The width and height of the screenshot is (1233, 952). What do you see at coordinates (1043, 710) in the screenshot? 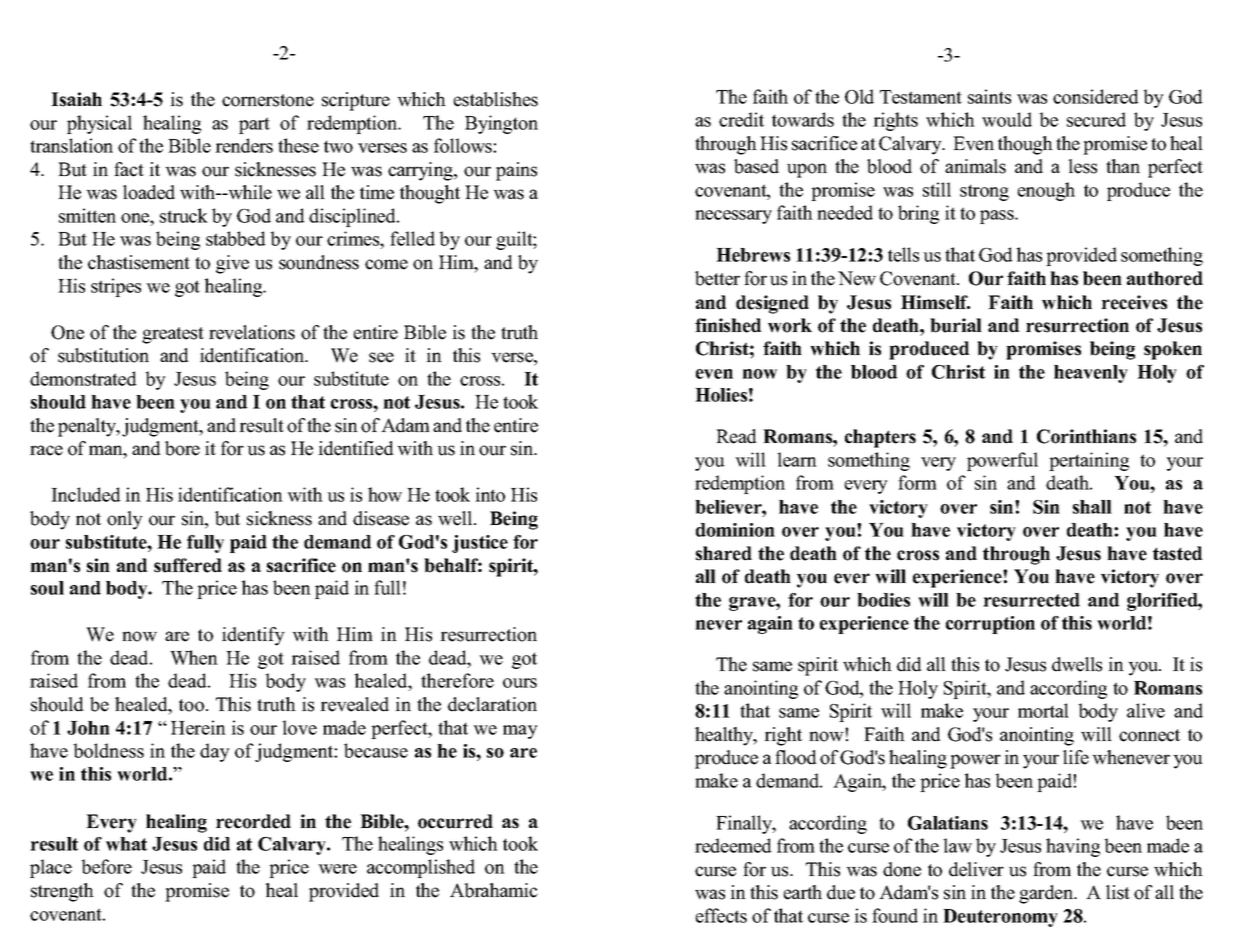
I see `mortal` at bounding box center [1043, 710].
